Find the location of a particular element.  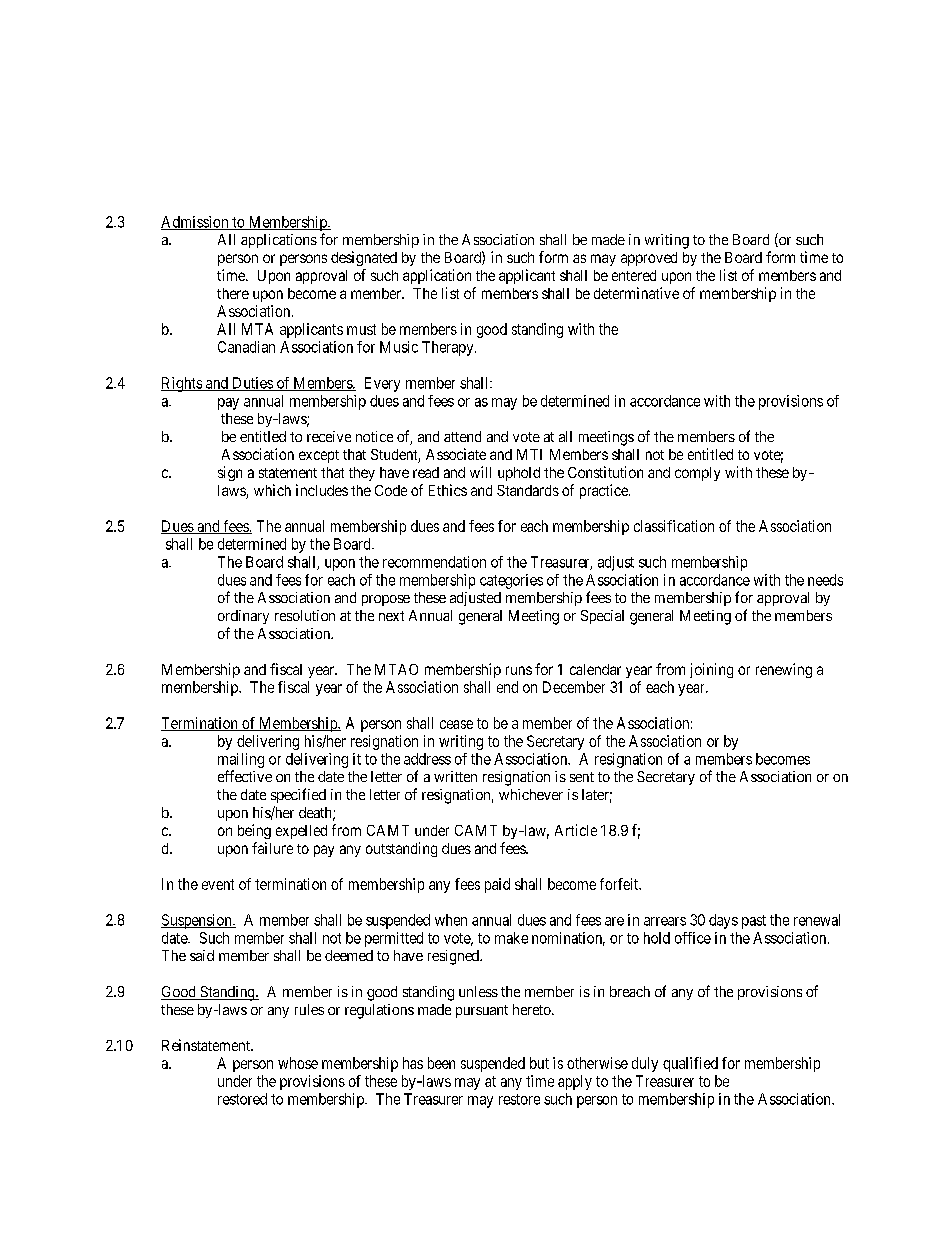

past is located at coordinates (754, 922).
